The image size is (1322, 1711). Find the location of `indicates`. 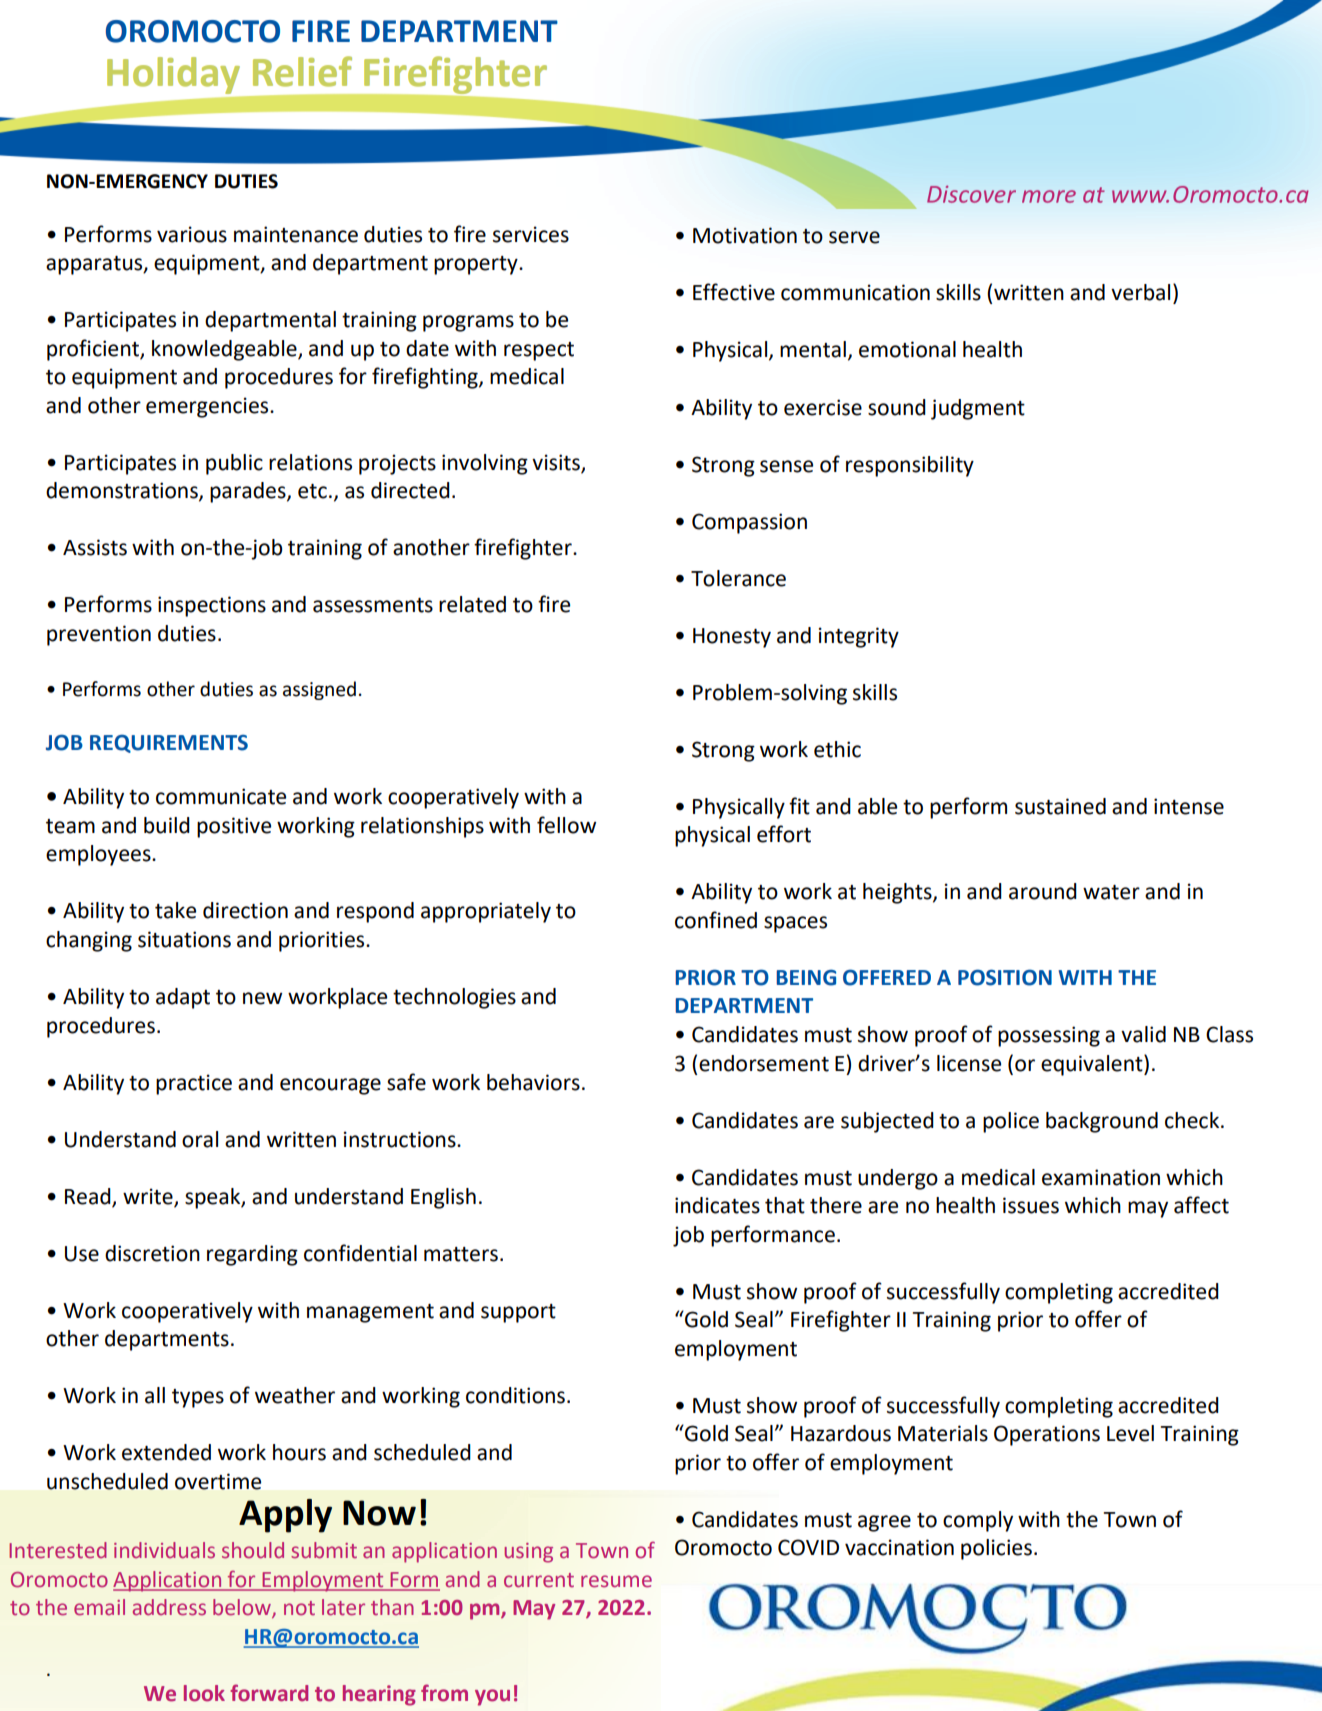

indicates is located at coordinates (717, 1205).
